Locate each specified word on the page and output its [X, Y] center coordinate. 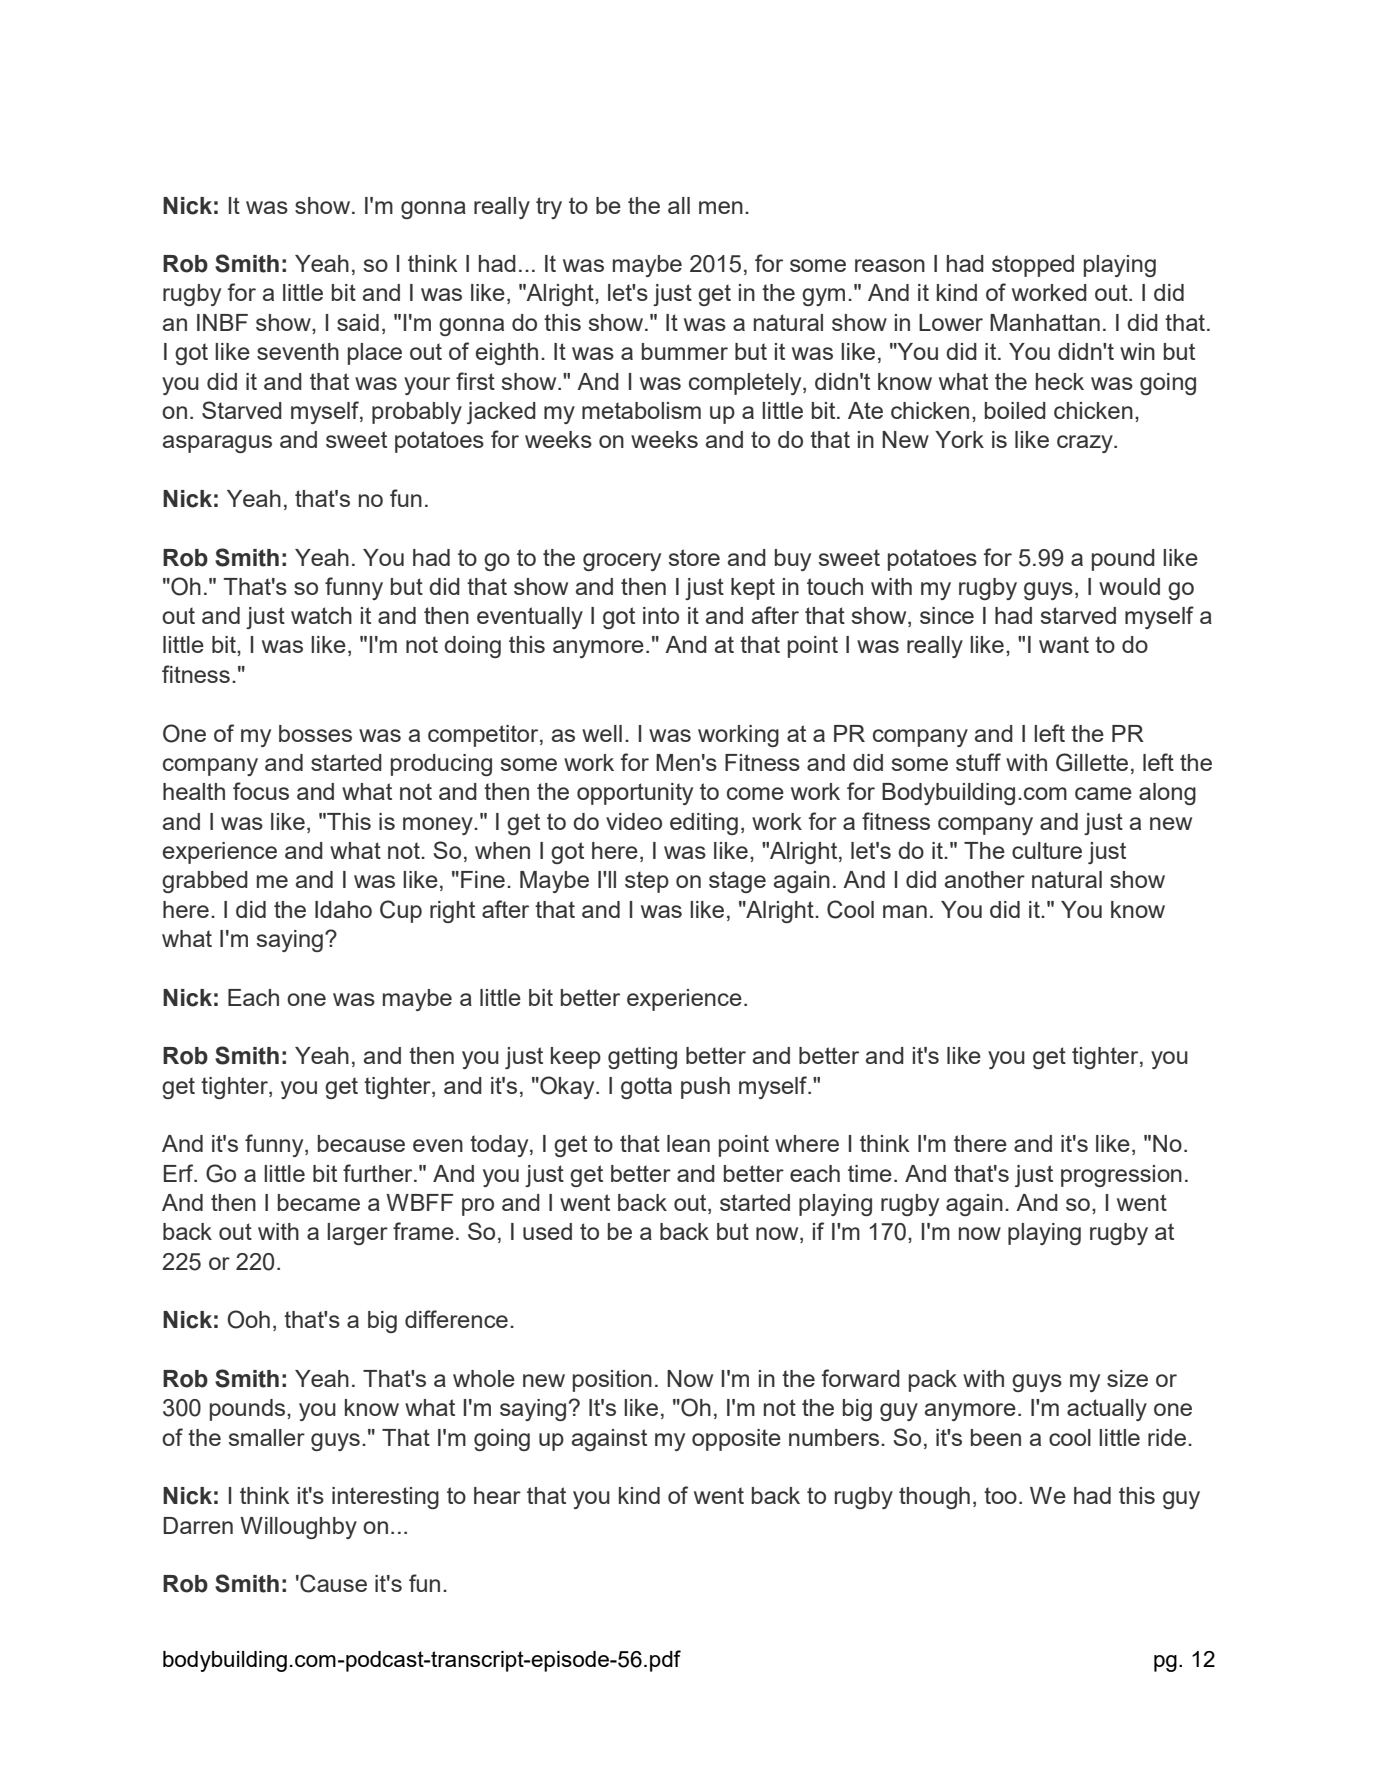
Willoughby [298, 1528]
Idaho [343, 909]
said [358, 322]
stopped [1033, 266]
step [647, 882]
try [549, 208]
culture [1047, 850]
